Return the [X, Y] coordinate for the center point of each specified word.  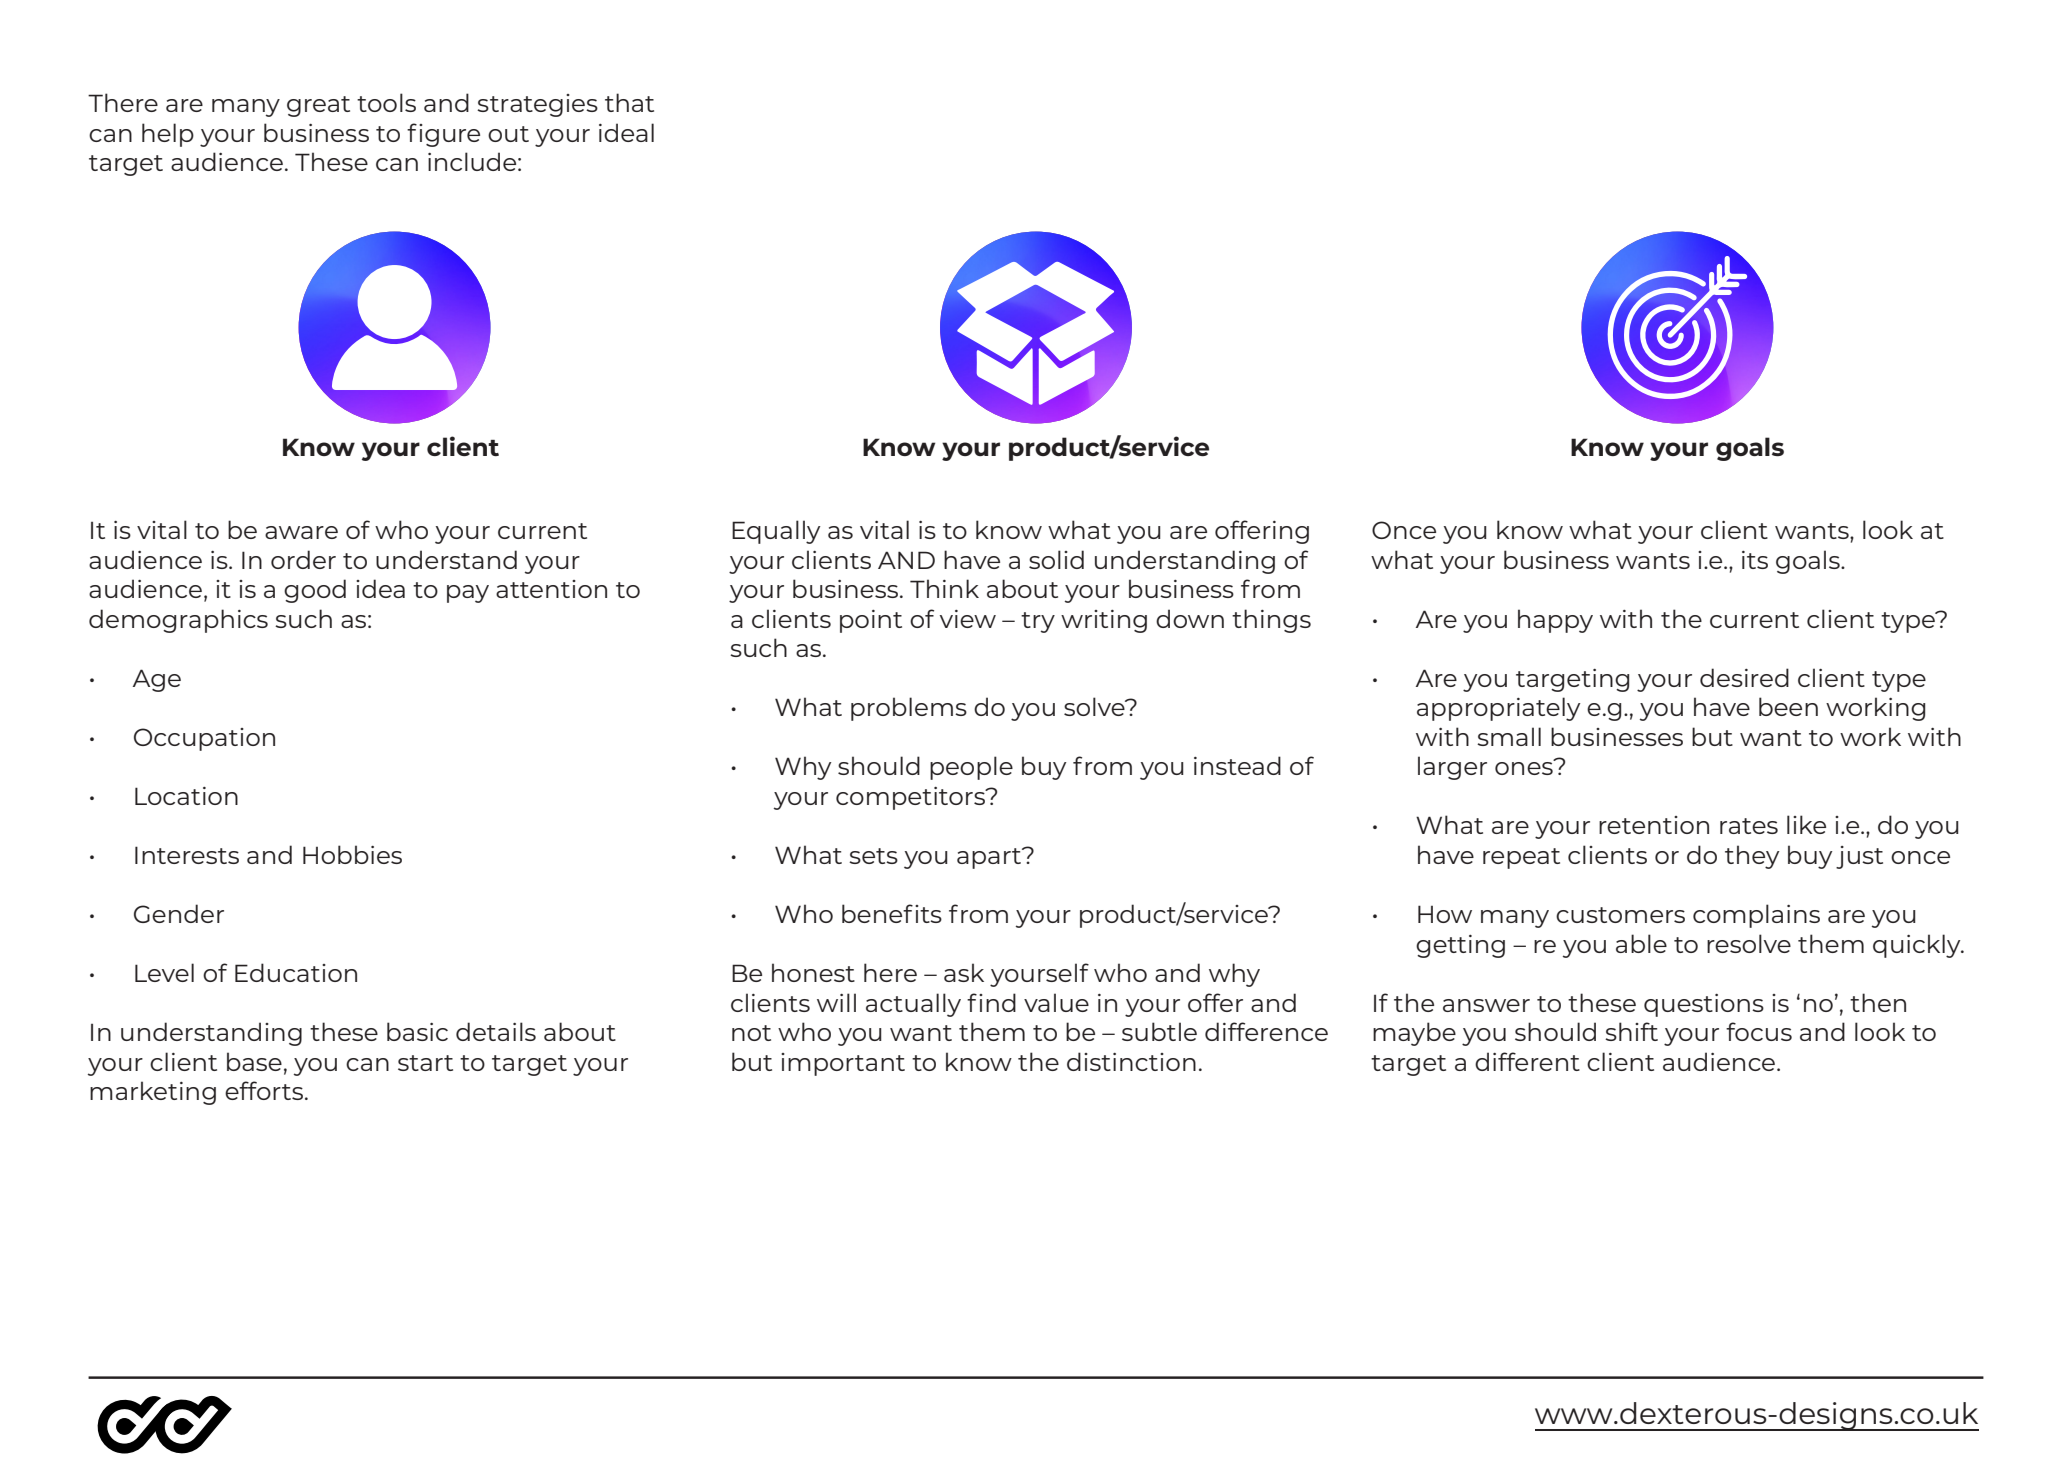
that [629, 102]
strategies [537, 105]
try [1038, 622]
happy [1555, 621]
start [425, 1063]
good [315, 591]
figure [443, 135]
